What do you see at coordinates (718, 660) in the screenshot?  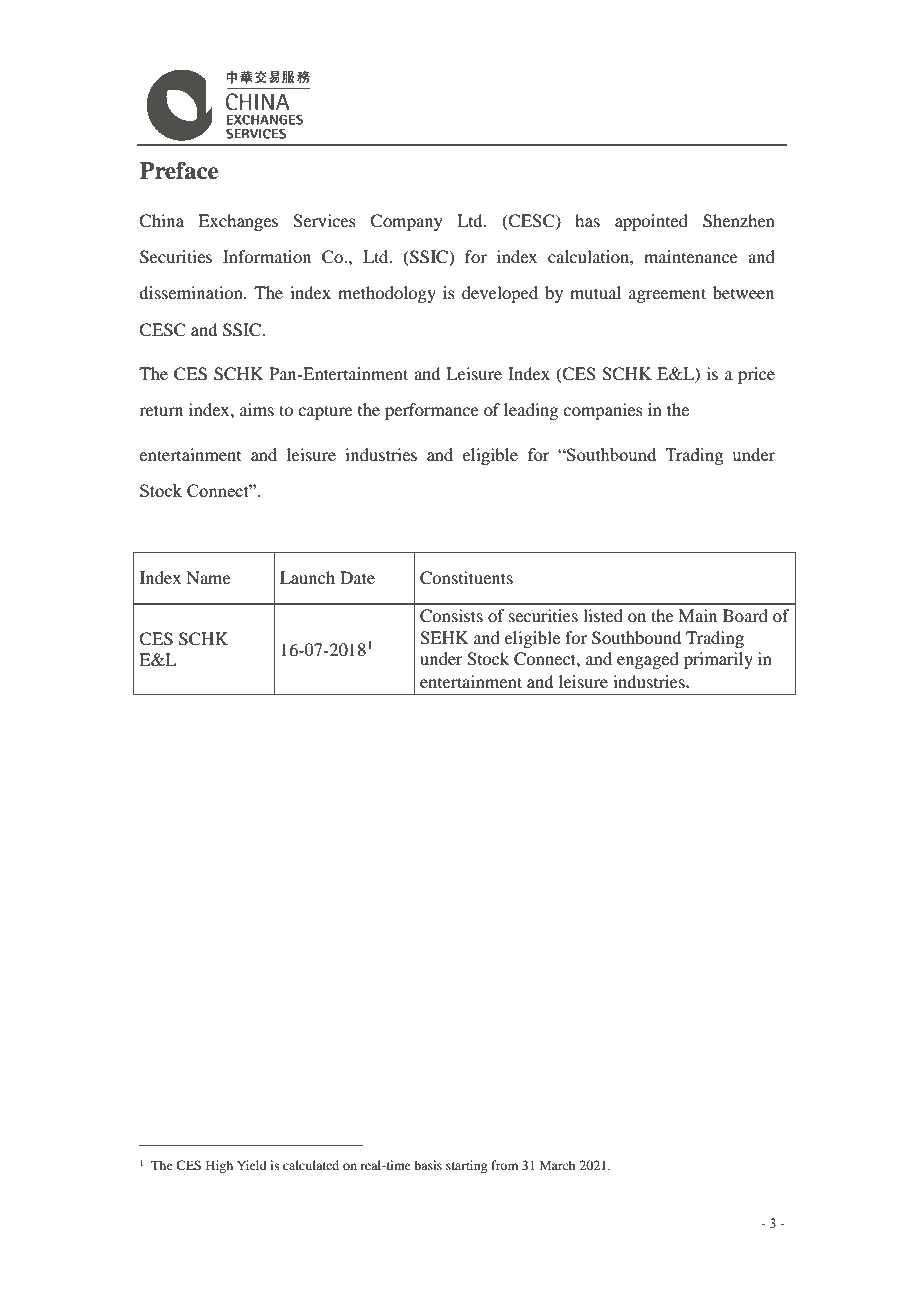 I see `primarily` at bounding box center [718, 660].
